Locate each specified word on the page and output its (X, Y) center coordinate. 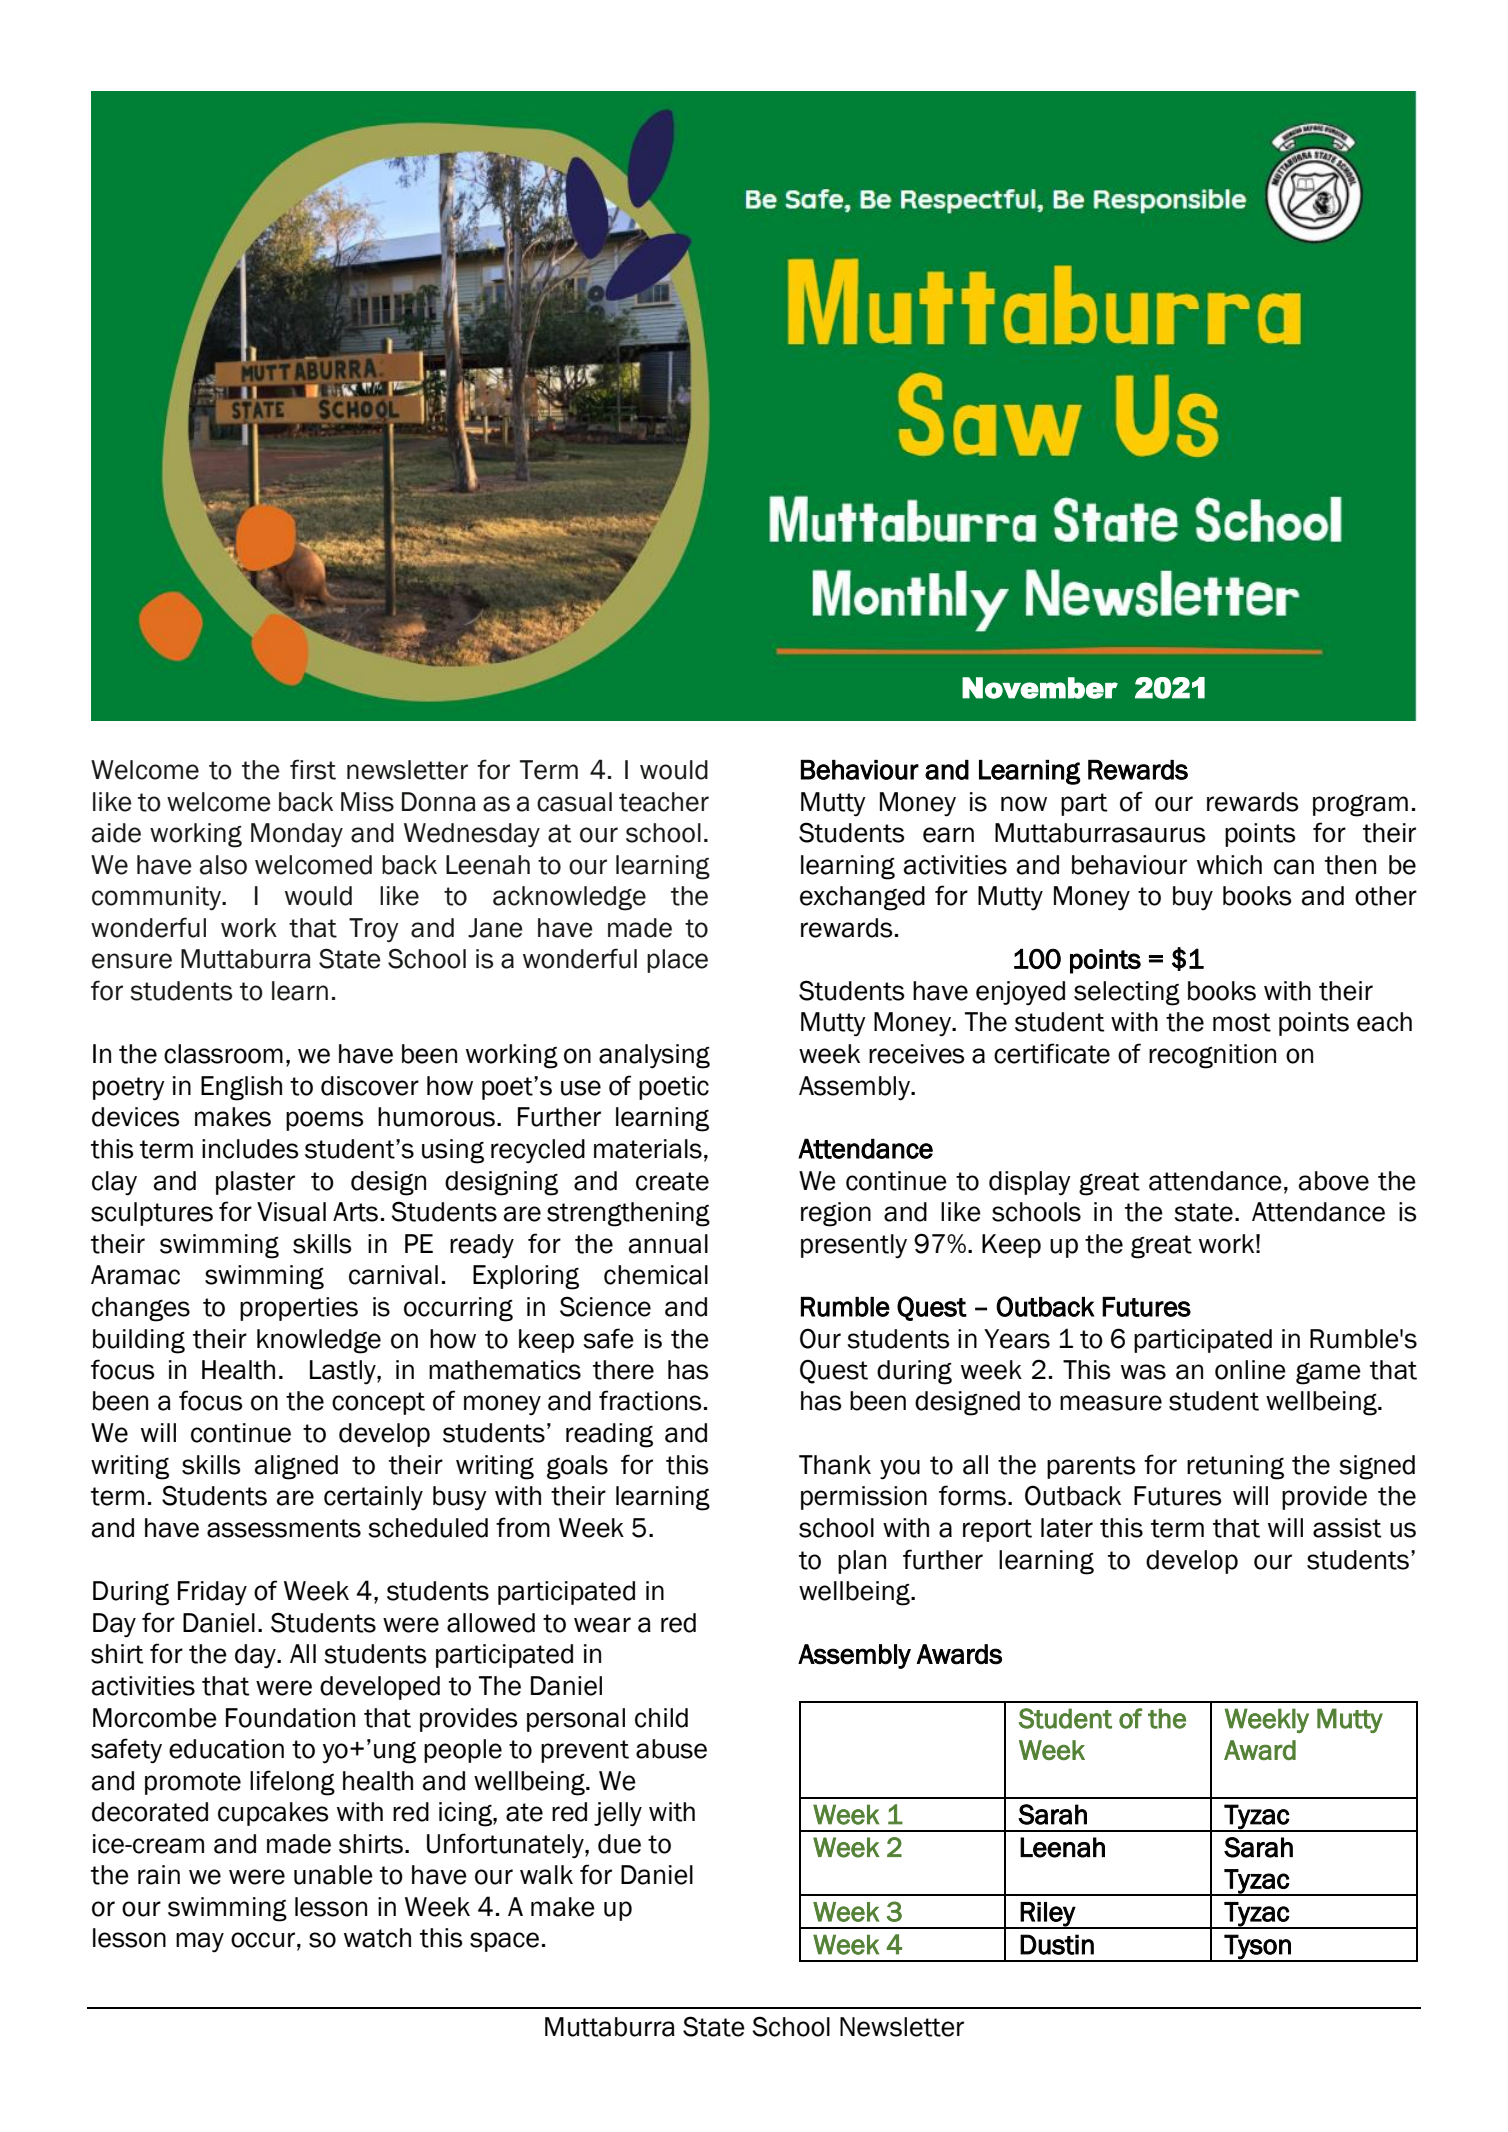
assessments (284, 1528)
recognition (1212, 1056)
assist (1347, 1528)
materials (648, 1149)
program (1360, 806)
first (313, 769)
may (200, 1942)
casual (574, 802)
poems (324, 1121)
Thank (835, 1465)
